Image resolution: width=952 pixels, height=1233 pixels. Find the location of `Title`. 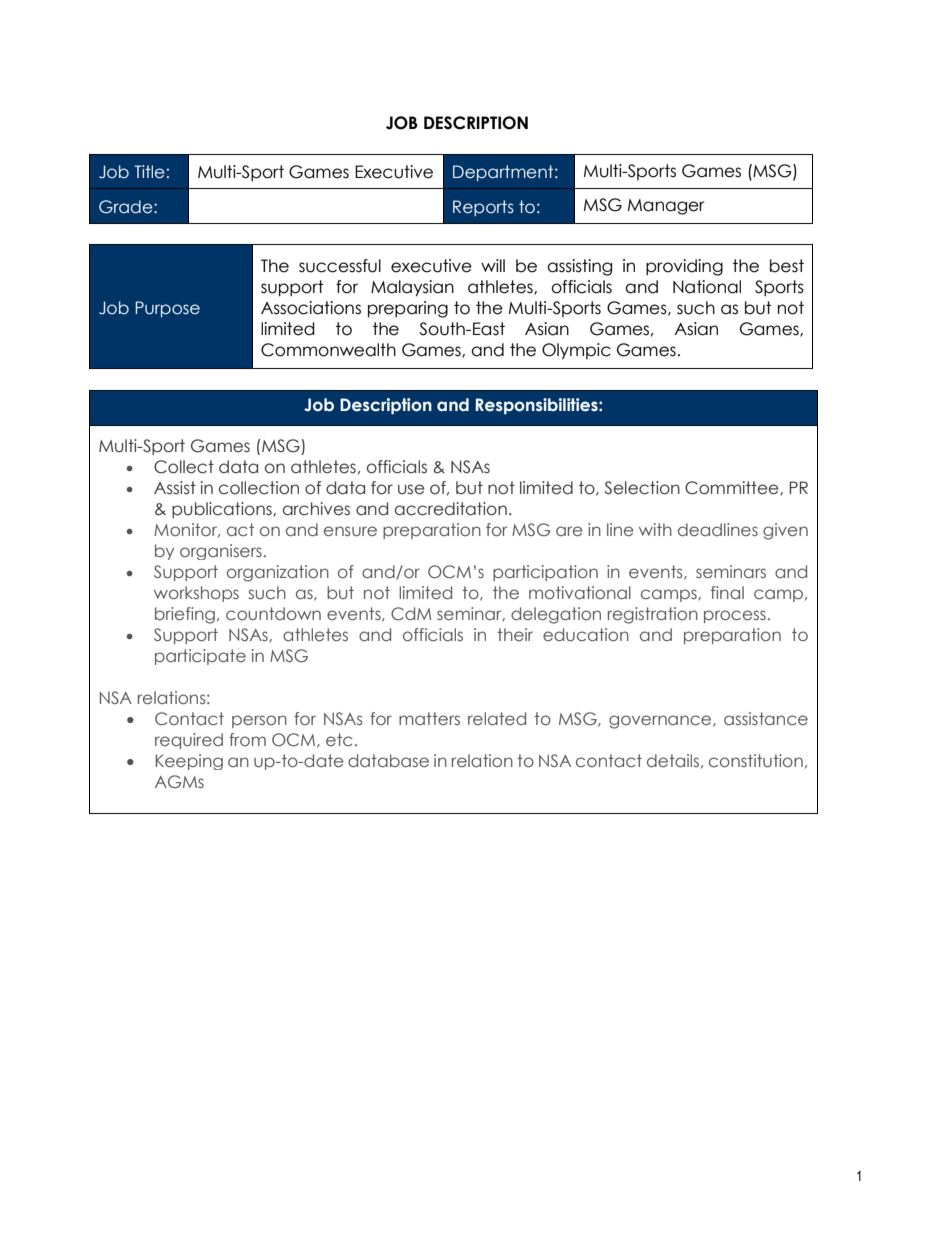

Title is located at coordinates (149, 172).
